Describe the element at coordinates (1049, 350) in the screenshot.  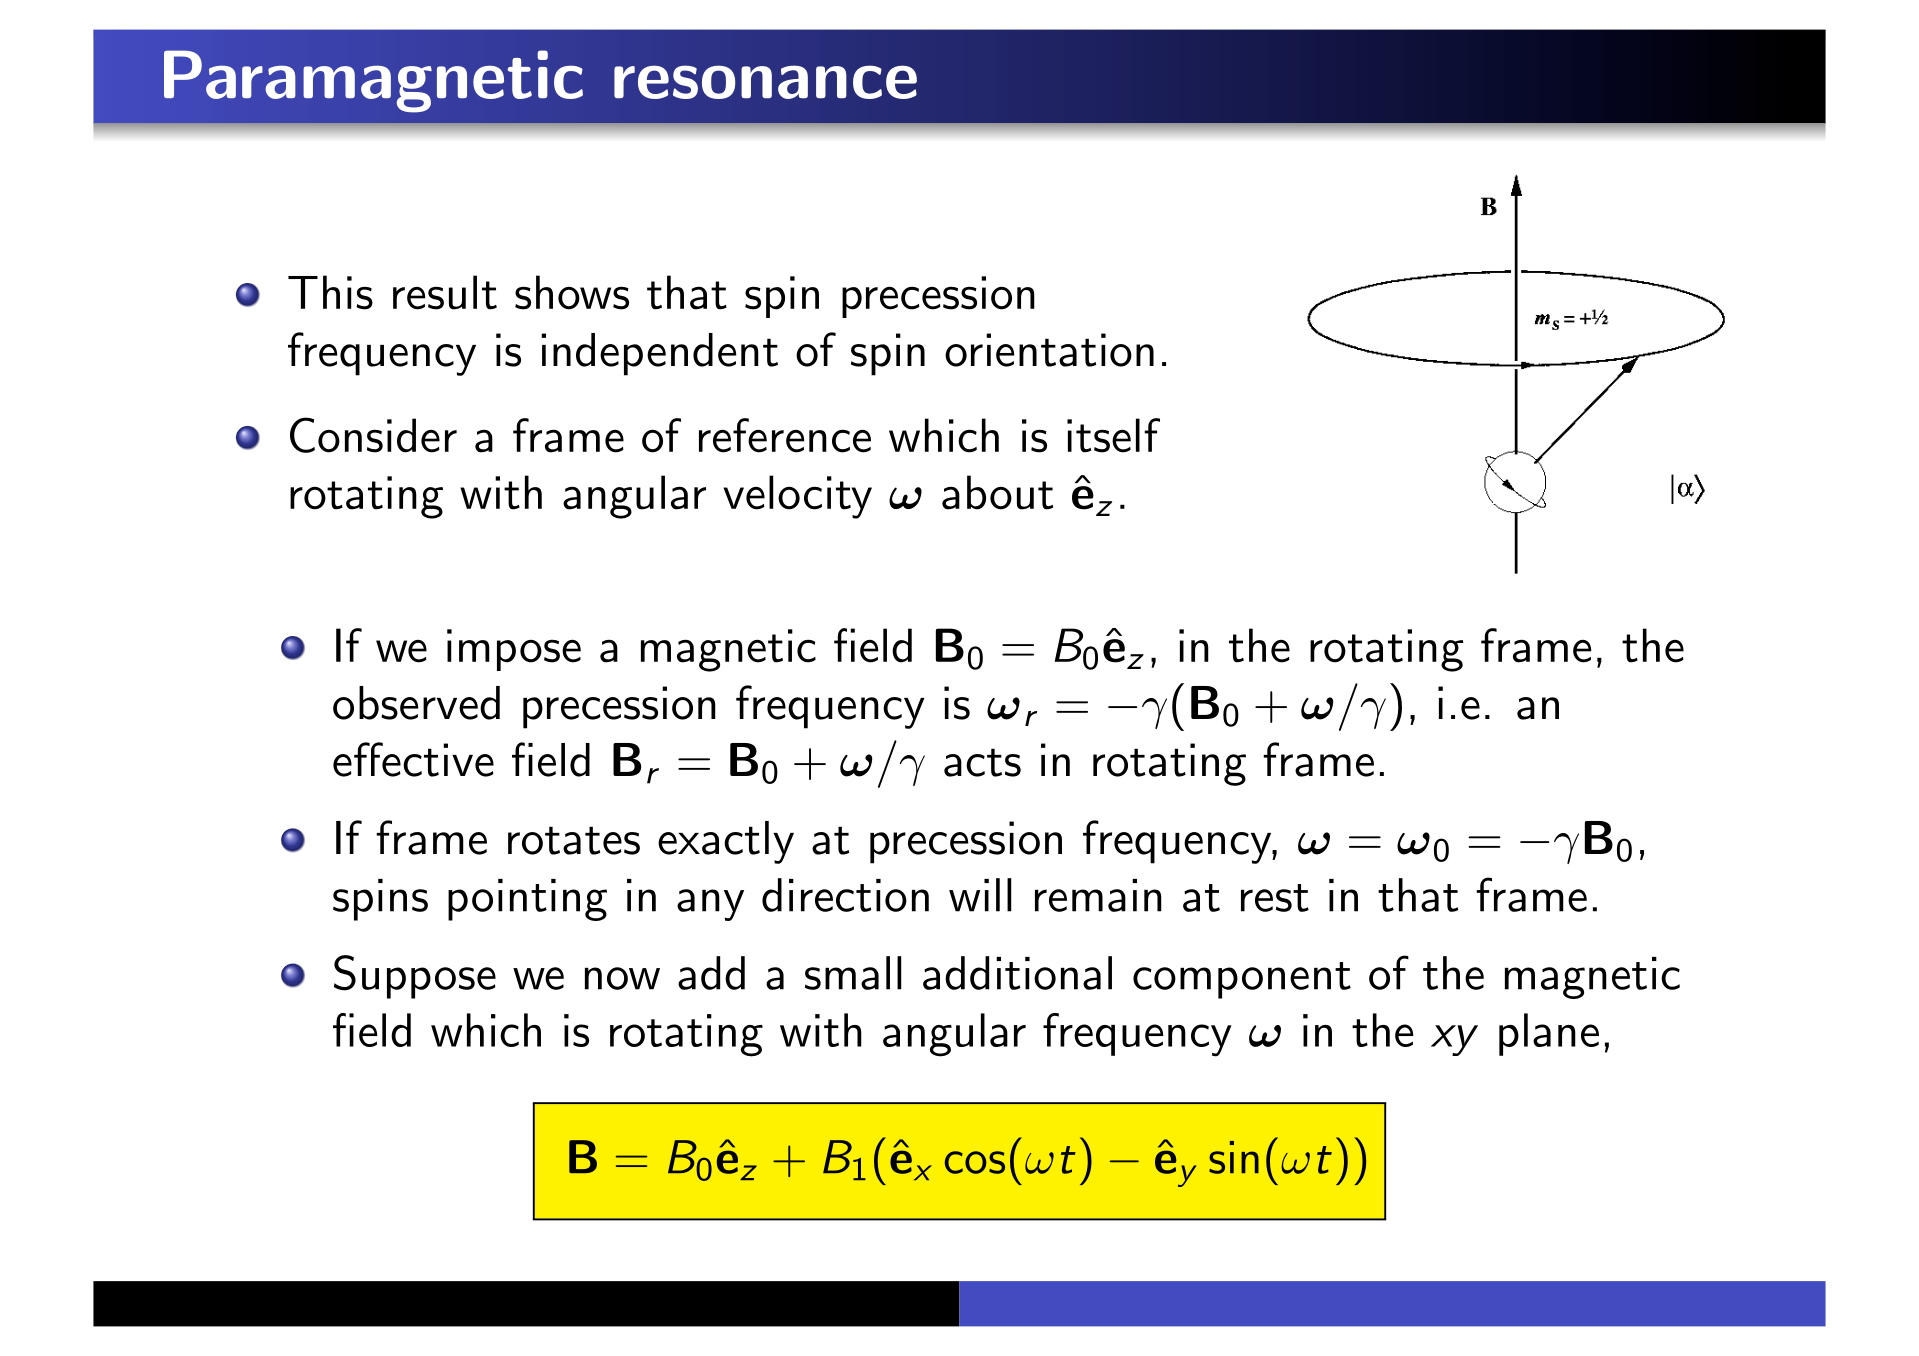
I see `orientation` at that location.
